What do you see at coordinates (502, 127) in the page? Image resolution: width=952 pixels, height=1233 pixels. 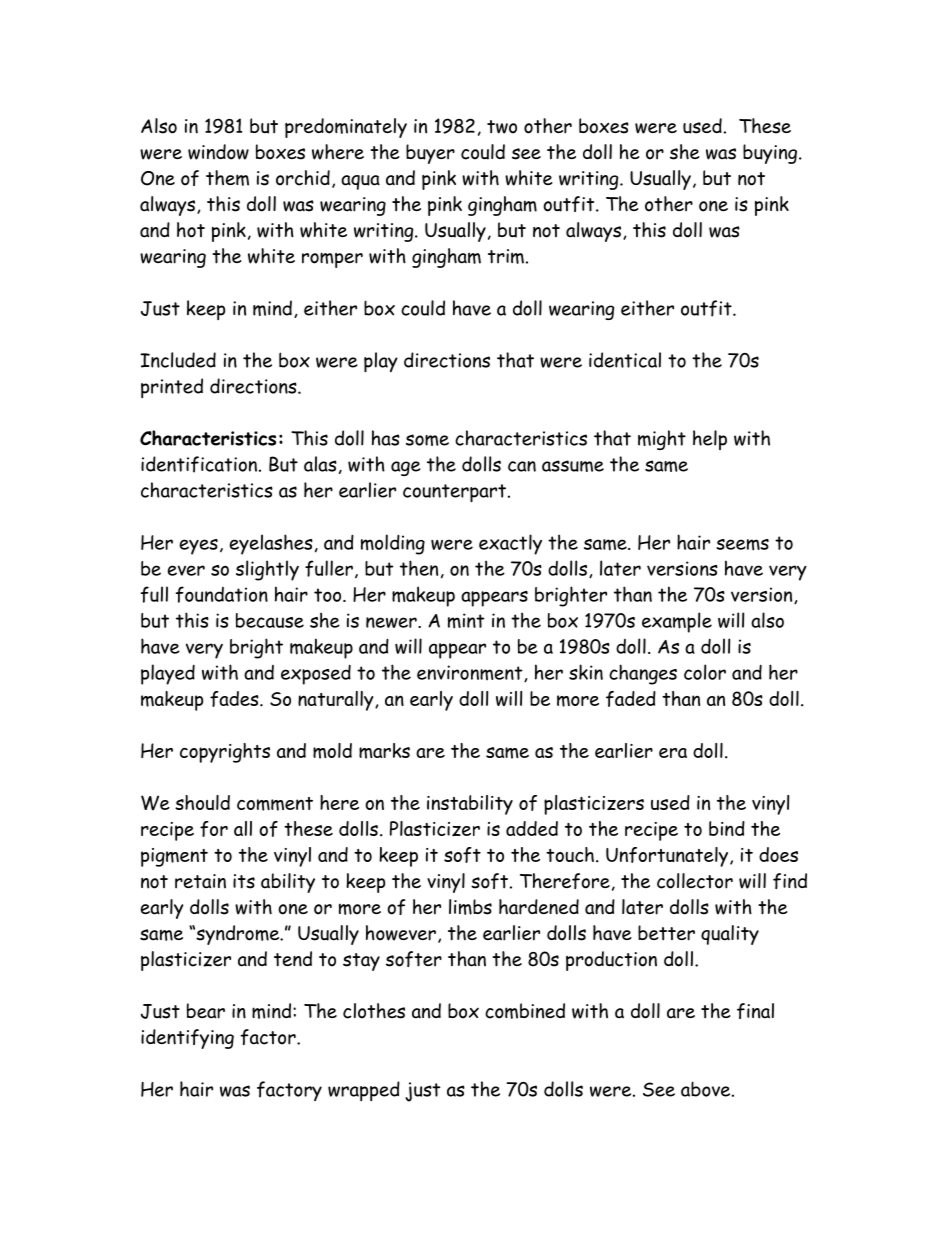 I see `two` at bounding box center [502, 127].
